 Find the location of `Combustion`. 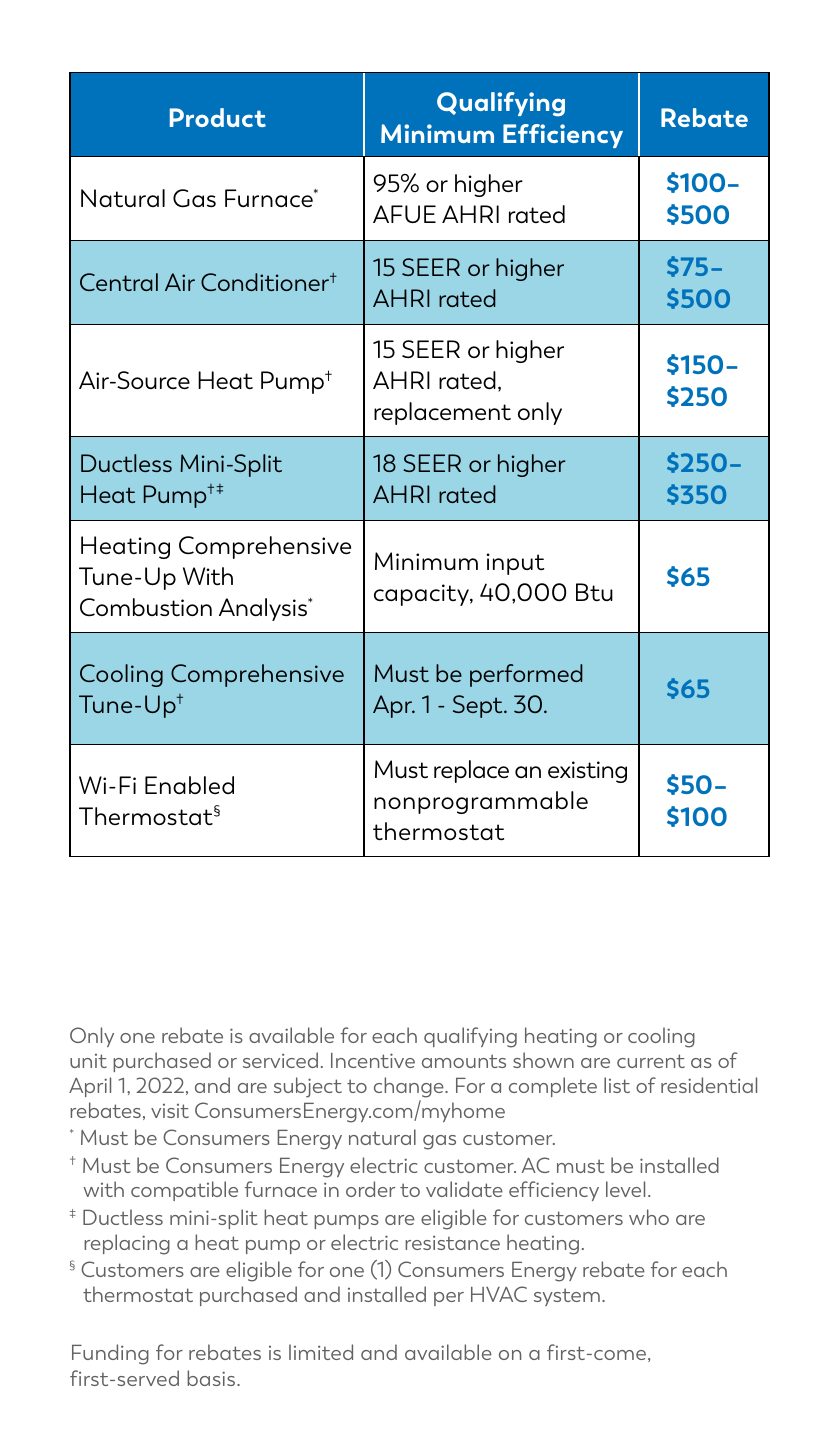

Combustion is located at coordinates (146, 607).
